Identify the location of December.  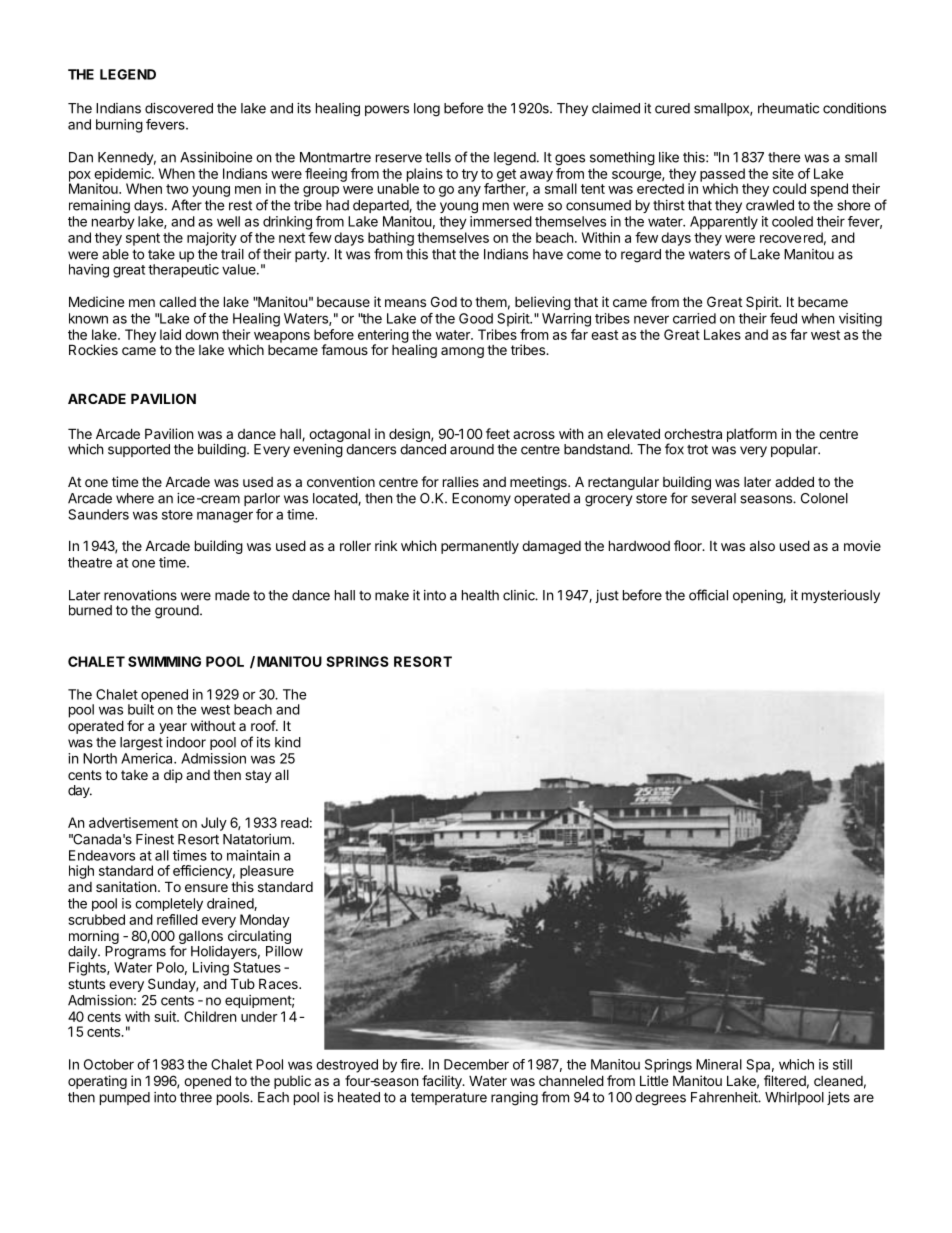
(476, 1064).
